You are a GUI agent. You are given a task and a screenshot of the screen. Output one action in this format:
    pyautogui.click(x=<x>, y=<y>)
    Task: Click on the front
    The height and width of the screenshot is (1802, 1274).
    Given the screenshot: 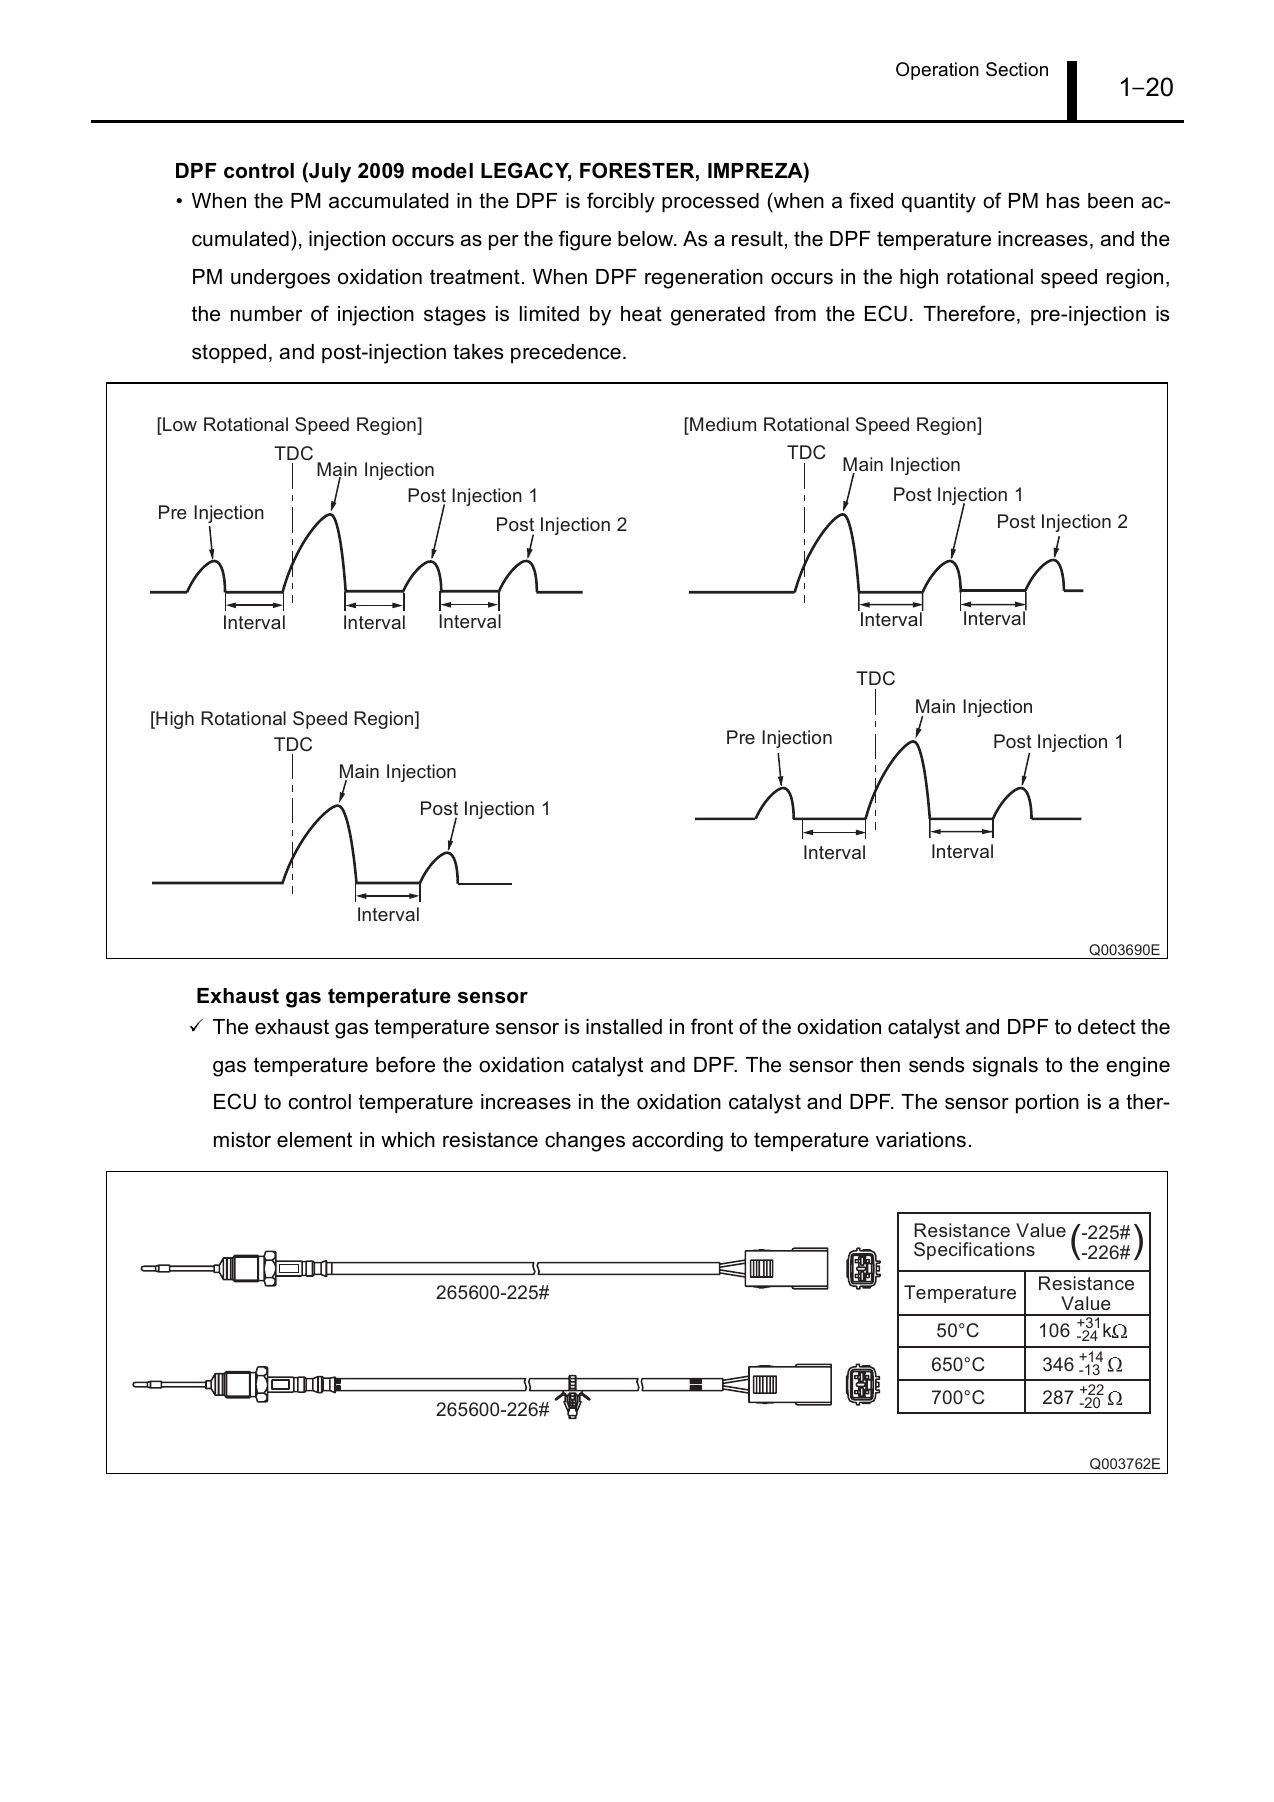 What is the action you would take?
    pyautogui.click(x=712, y=1026)
